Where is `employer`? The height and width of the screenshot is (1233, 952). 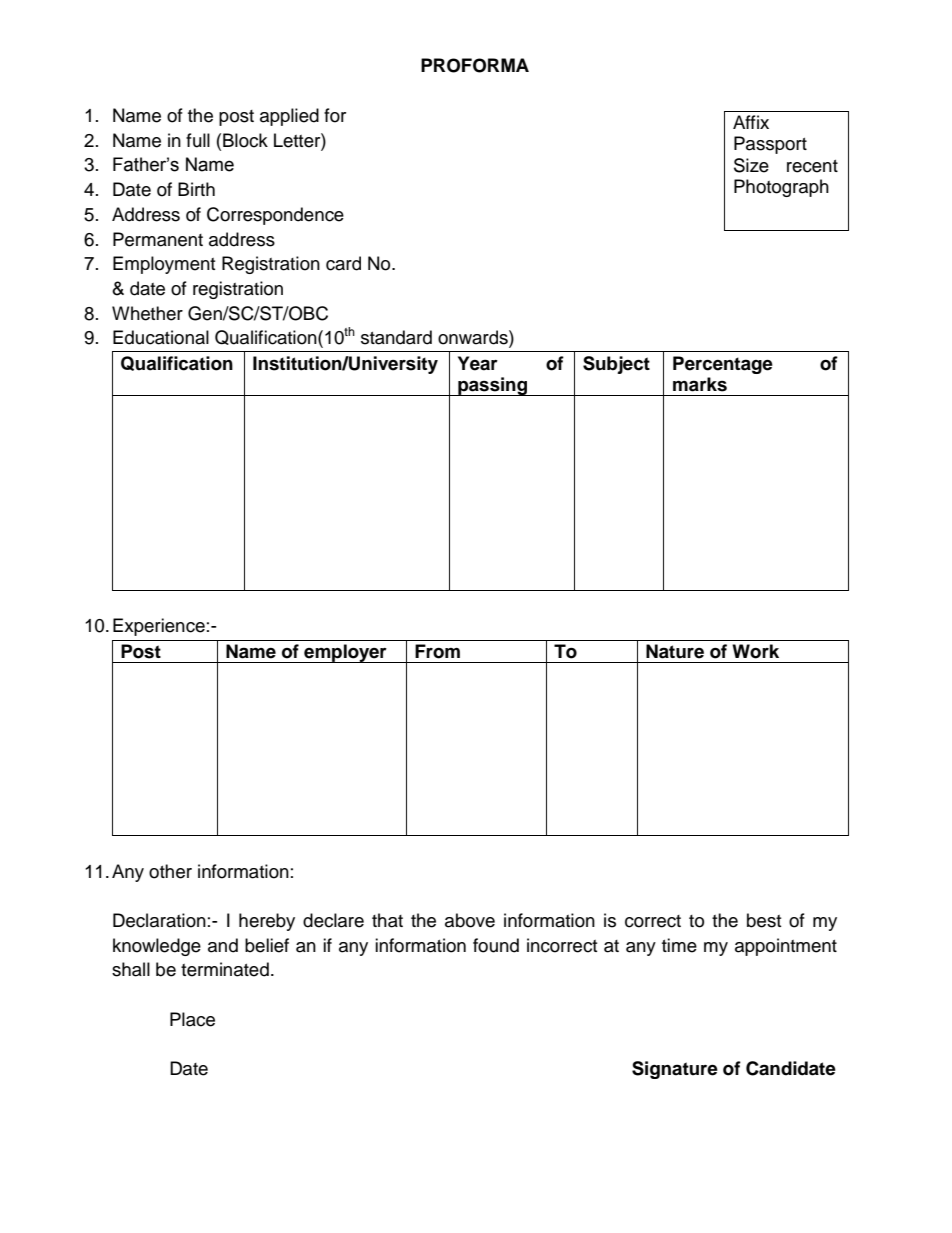 employer is located at coordinates (345, 653).
